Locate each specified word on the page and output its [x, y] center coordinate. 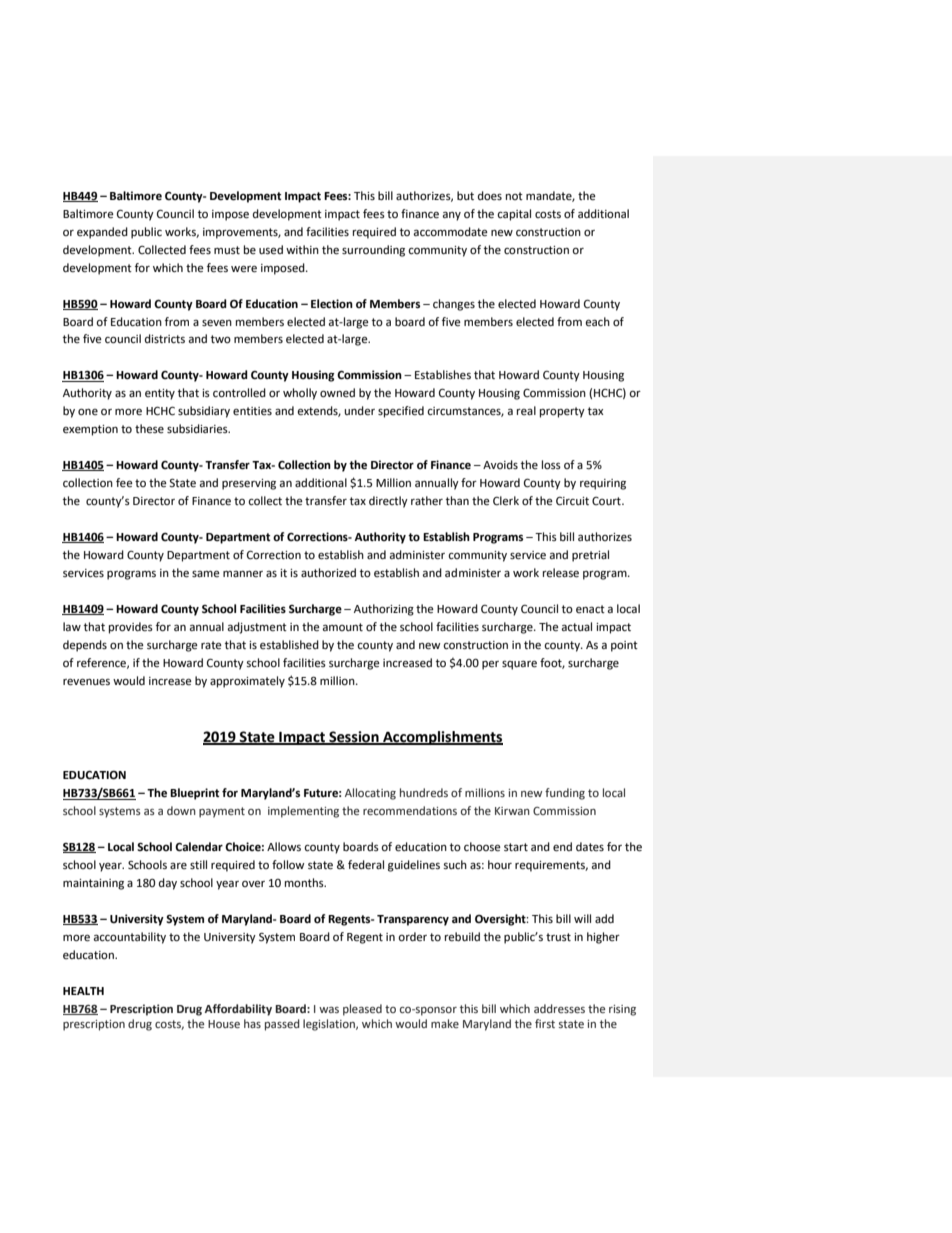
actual [577, 626]
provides [131, 628]
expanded [102, 233]
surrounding [373, 251]
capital [514, 215]
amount [343, 627]
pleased [362, 1010]
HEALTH [83, 991]
